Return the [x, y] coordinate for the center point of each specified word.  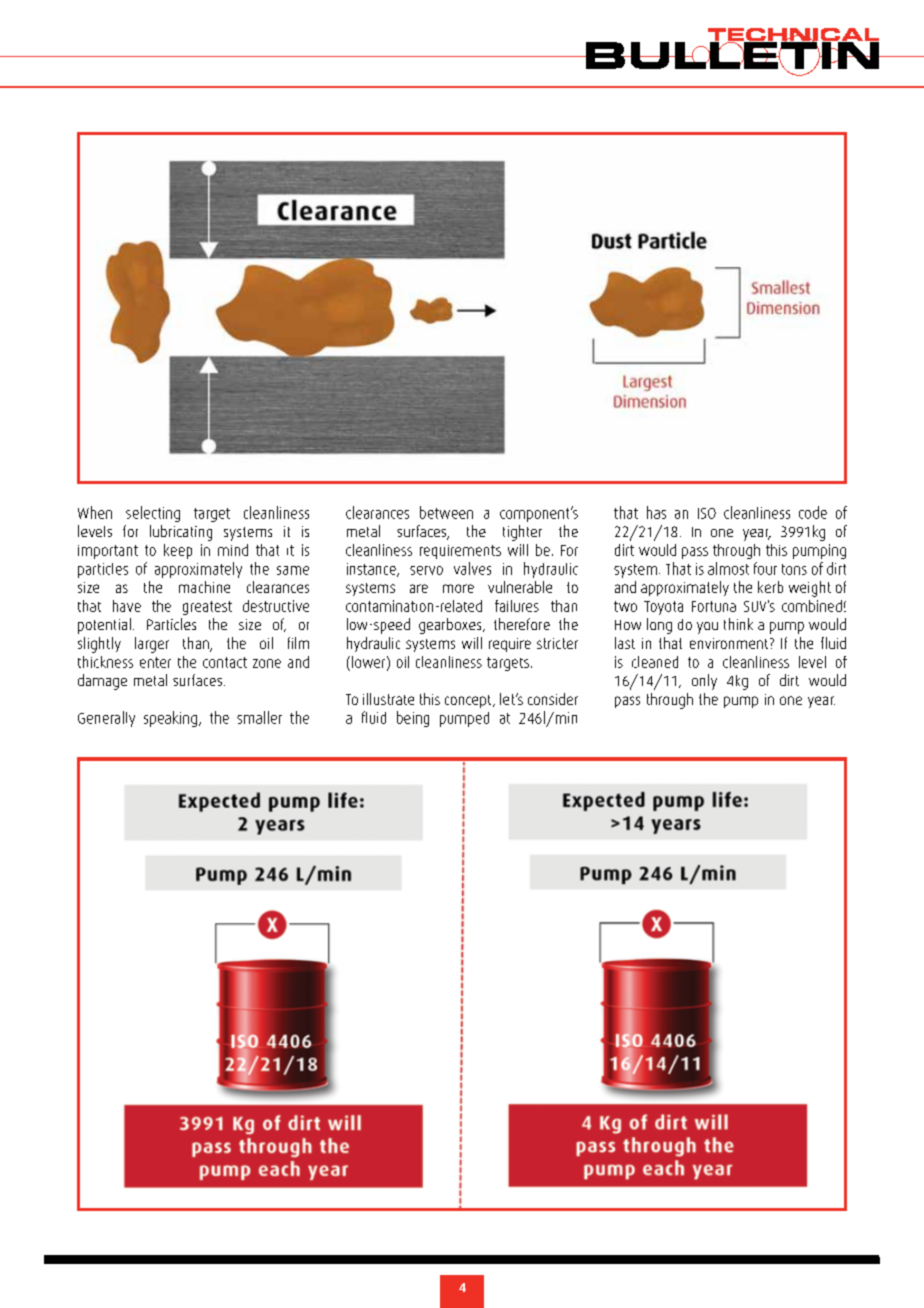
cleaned [655, 662]
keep [178, 551]
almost [728, 568]
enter [155, 662]
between [446, 512]
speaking [170, 719]
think [738, 624]
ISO [707, 513]
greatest [207, 608]
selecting [153, 514]
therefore [522, 624]
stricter [557, 643]
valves [472, 568]
